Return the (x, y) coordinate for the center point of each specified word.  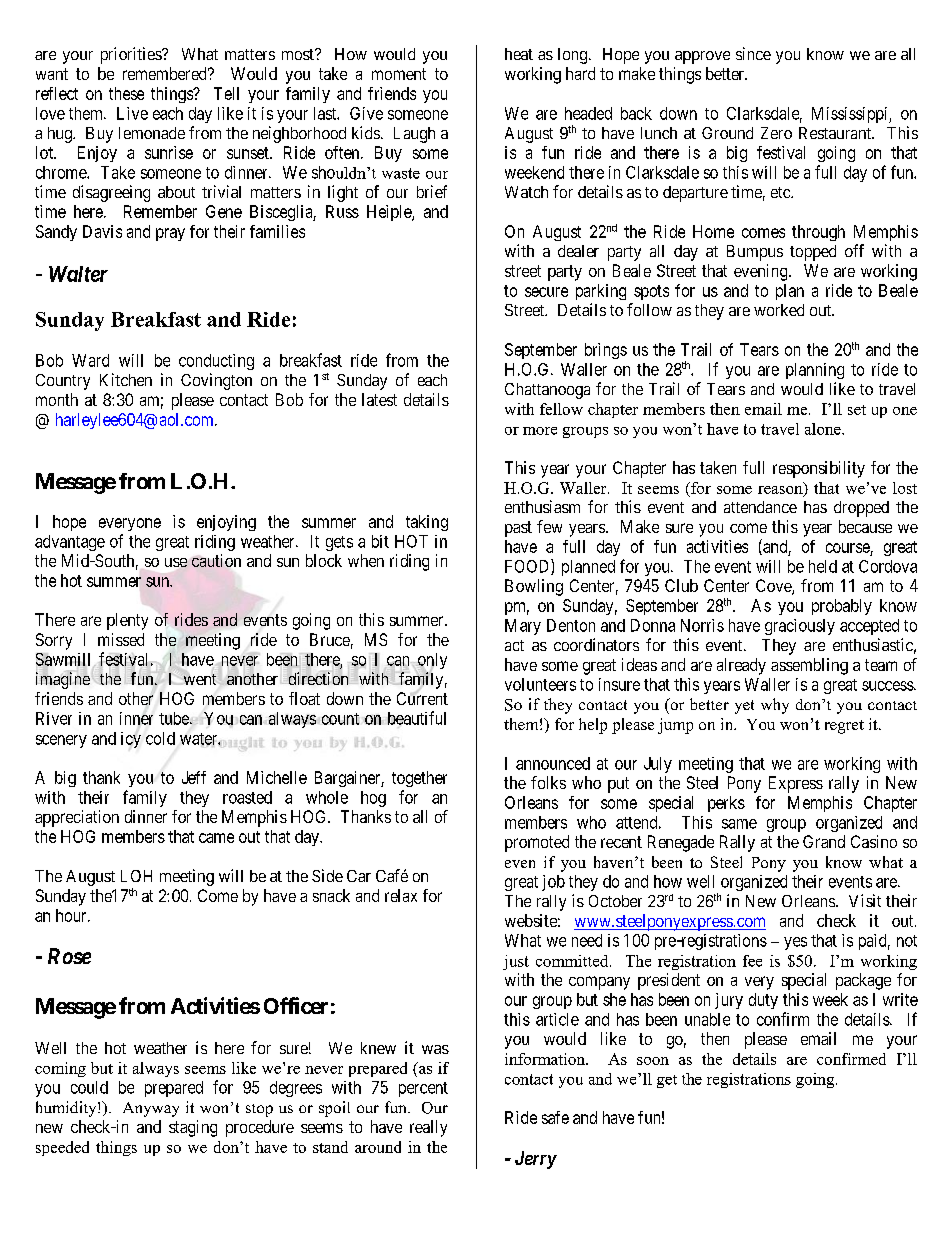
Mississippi (851, 115)
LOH (136, 876)
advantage (70, 543)
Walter (78, 274)
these (126, 93)
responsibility (819, 469)
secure (546, 292)
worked (779, 310)
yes (795, 943)
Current (422, 698)
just (516, 962)
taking (427, 523)
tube (175, 718)
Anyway (151, 1109)
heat (519, 54)
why (775, 706)
